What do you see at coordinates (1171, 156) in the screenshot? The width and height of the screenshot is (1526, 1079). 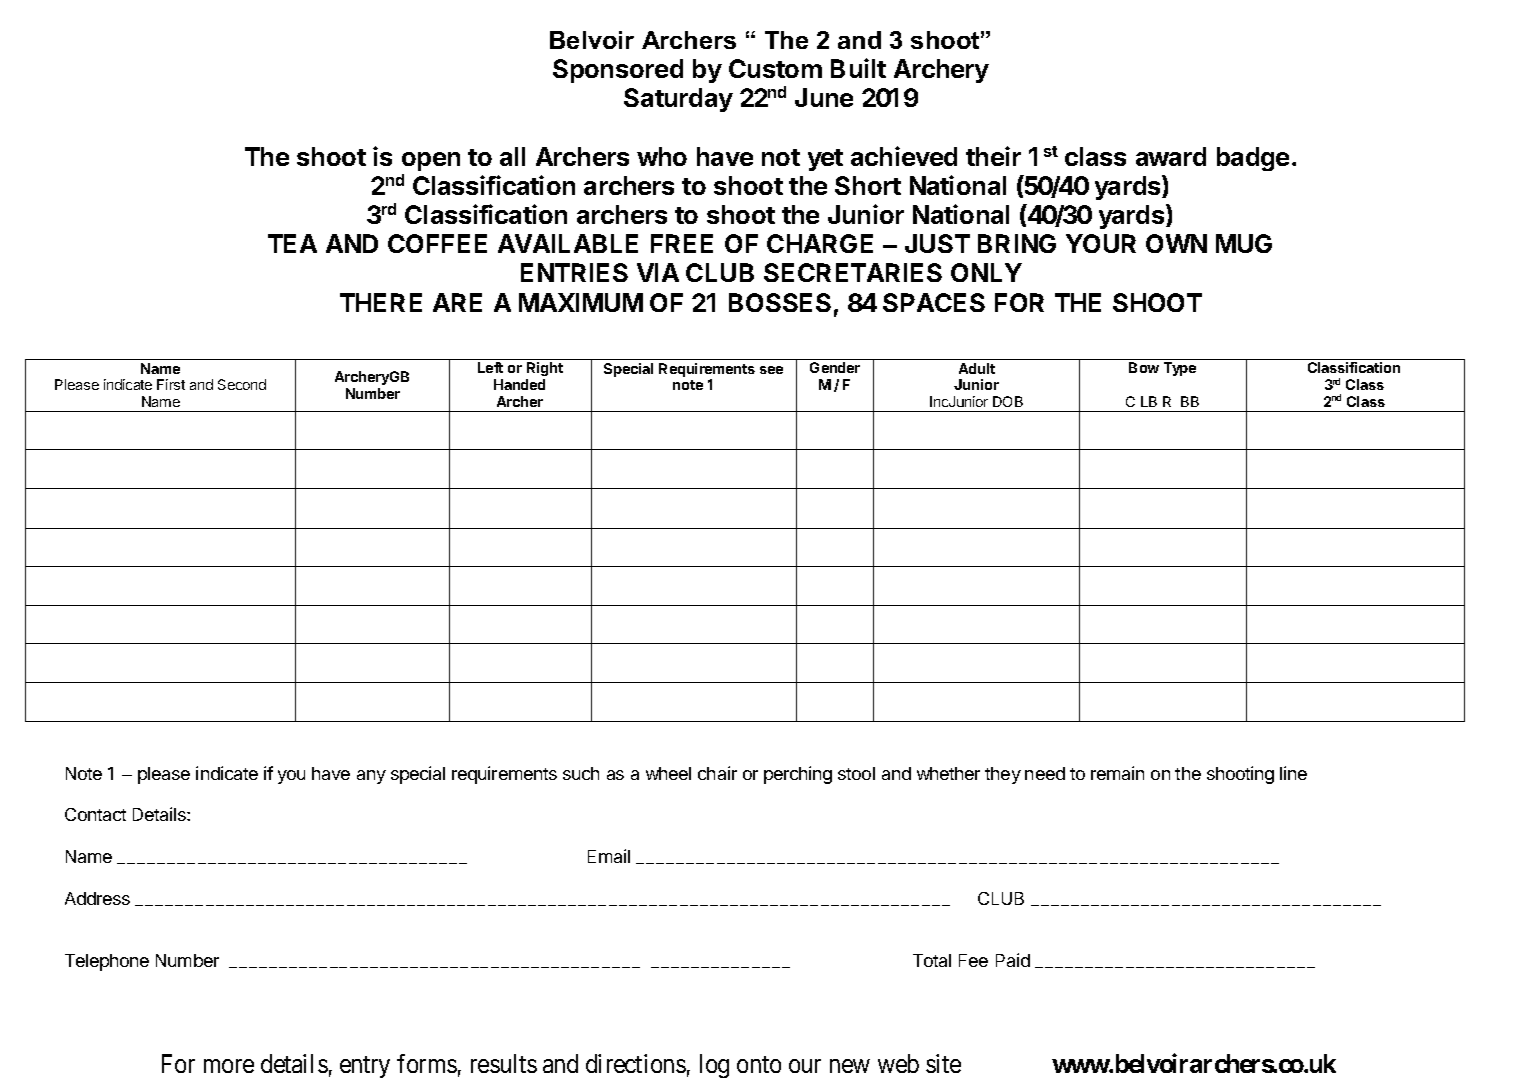 I see `award` at bounding box center [1171, 156].
